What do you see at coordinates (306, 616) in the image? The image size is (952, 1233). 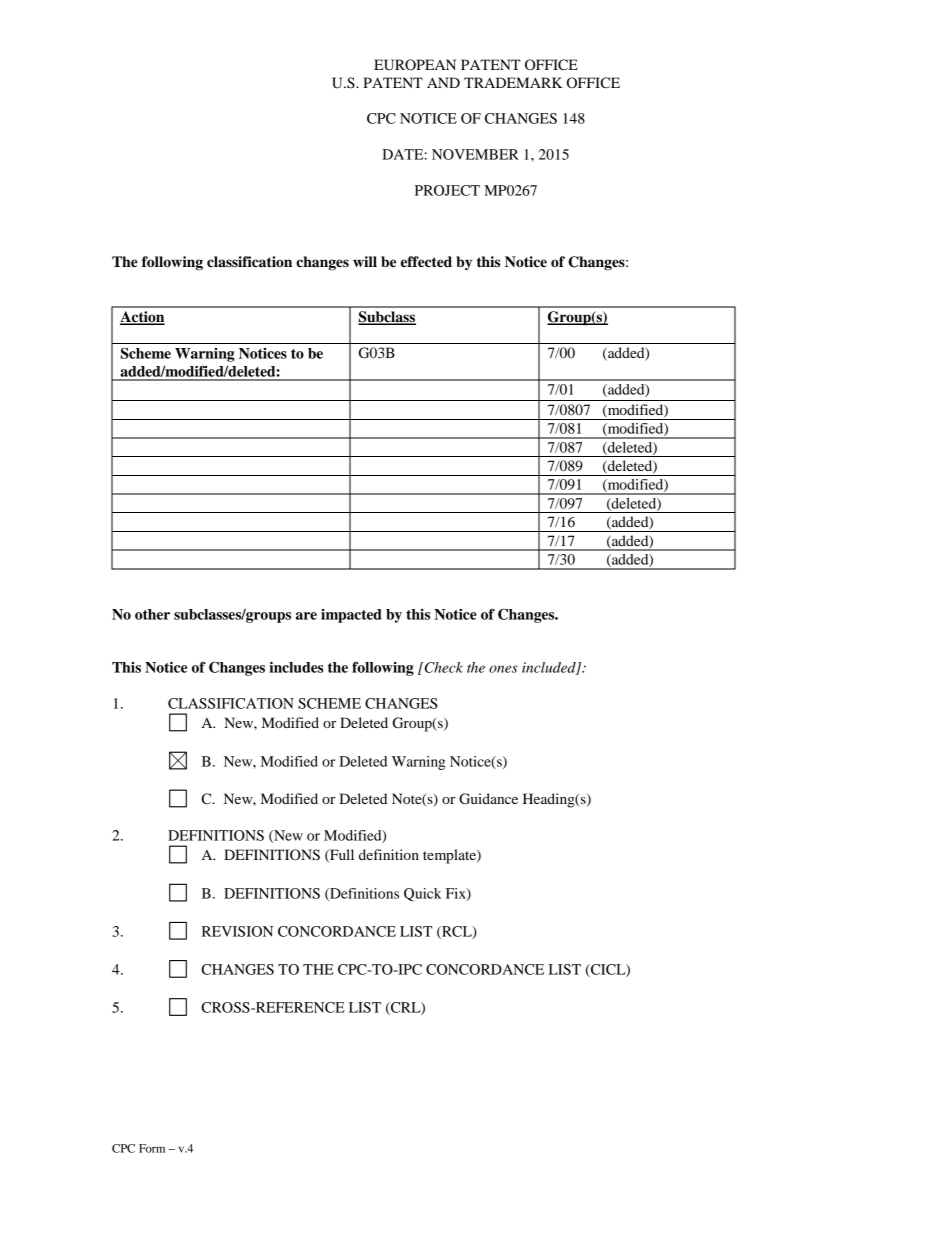 I see `are` at bounding box center [306, 616].
